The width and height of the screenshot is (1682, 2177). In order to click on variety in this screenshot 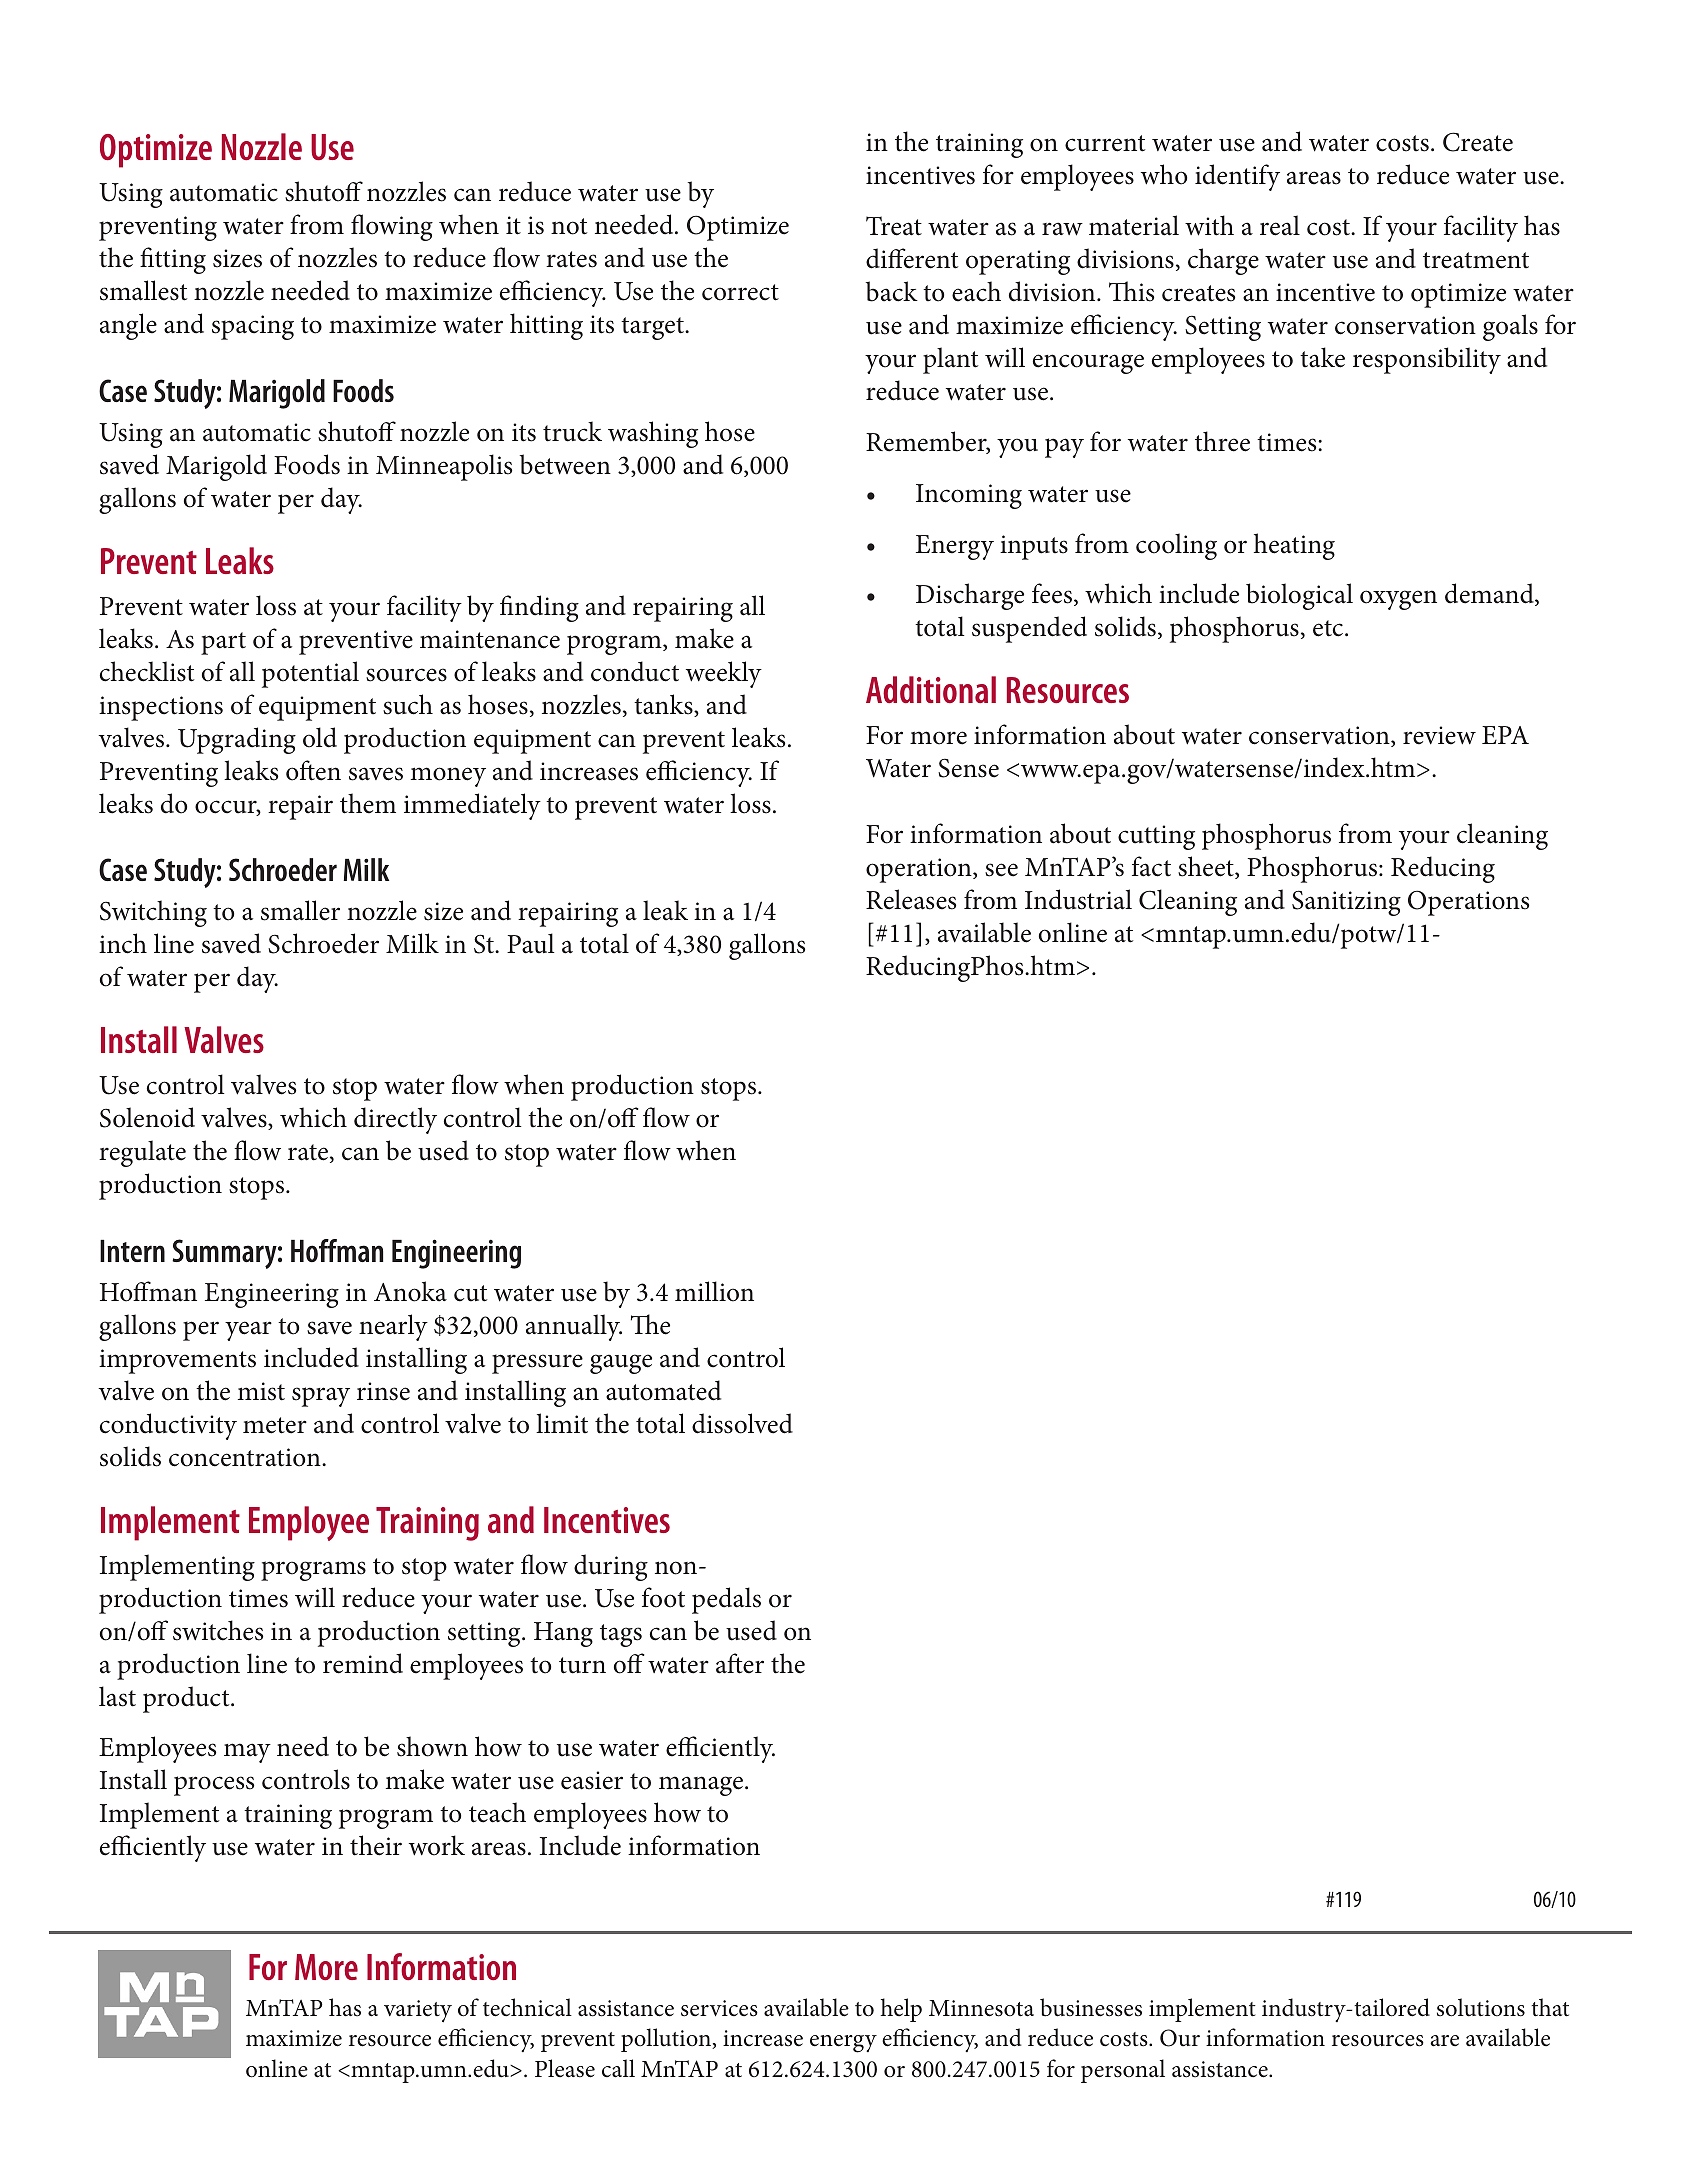, I will do `click(418, 2011)`.
